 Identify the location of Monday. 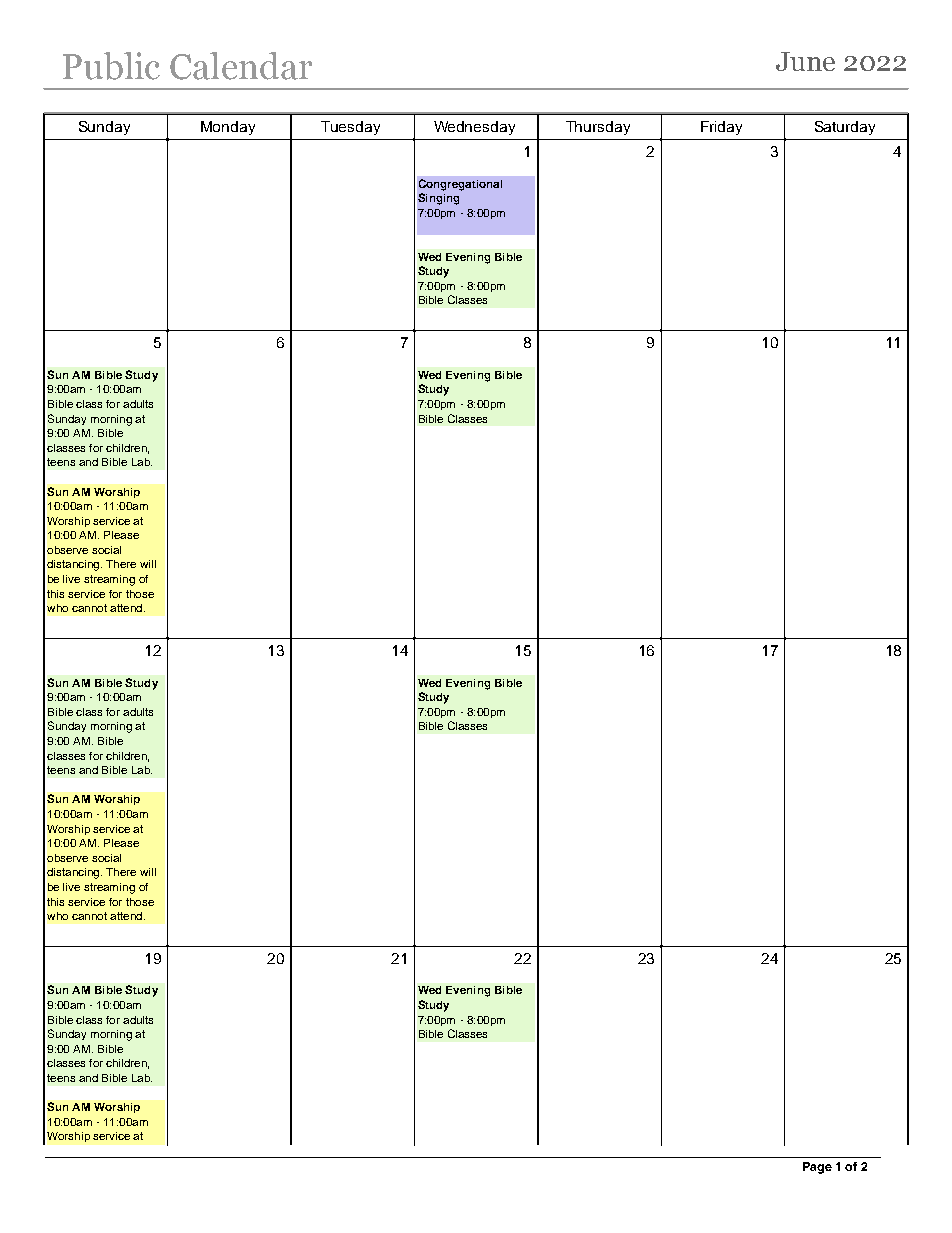
(228, 128).
